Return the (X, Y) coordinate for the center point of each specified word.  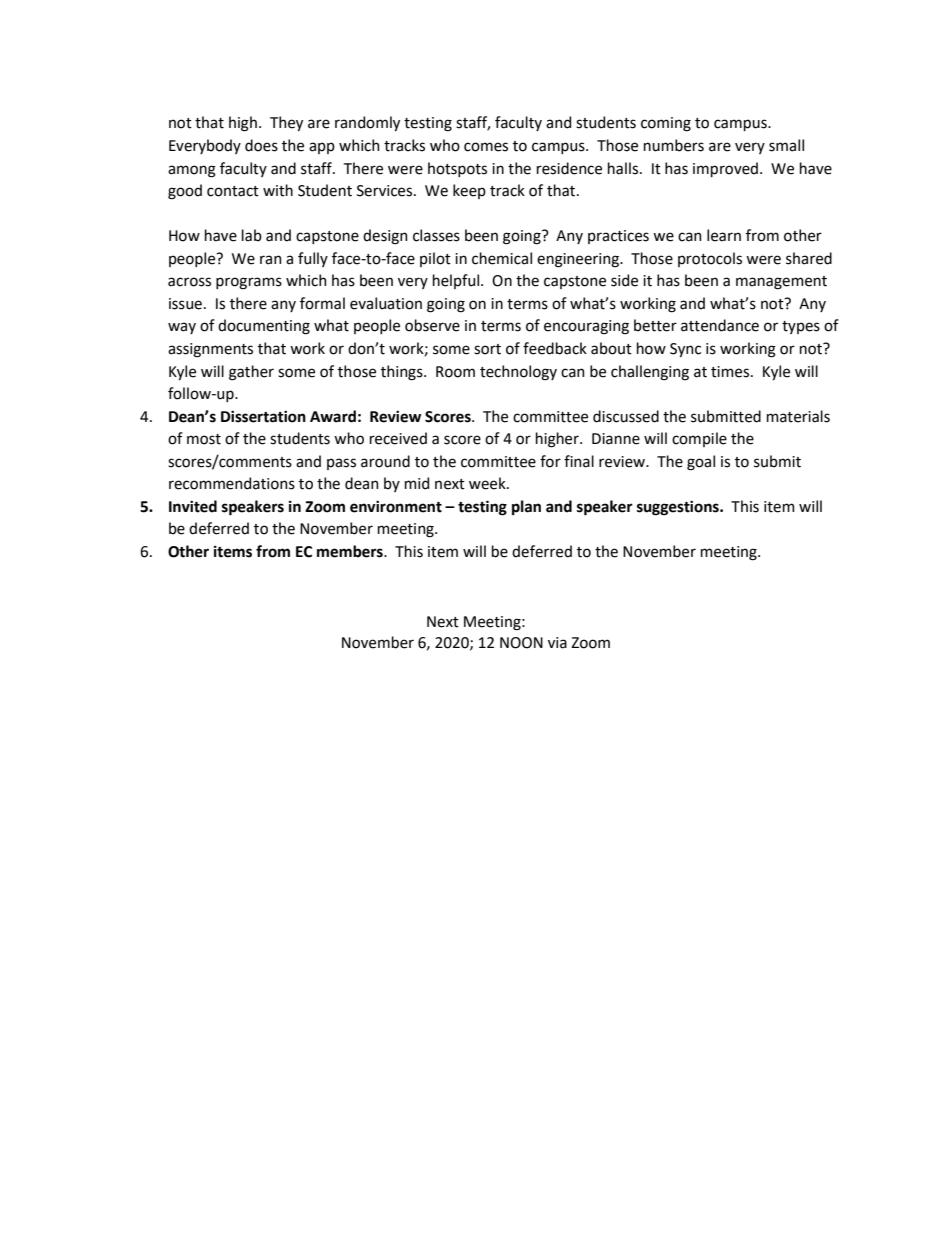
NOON (521, 643)
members (351, 551)
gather (251, 373)
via (557, 643)
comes (486, 147)
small (786, 145)
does (261, 145)
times (731, 372)
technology (518, 373)
